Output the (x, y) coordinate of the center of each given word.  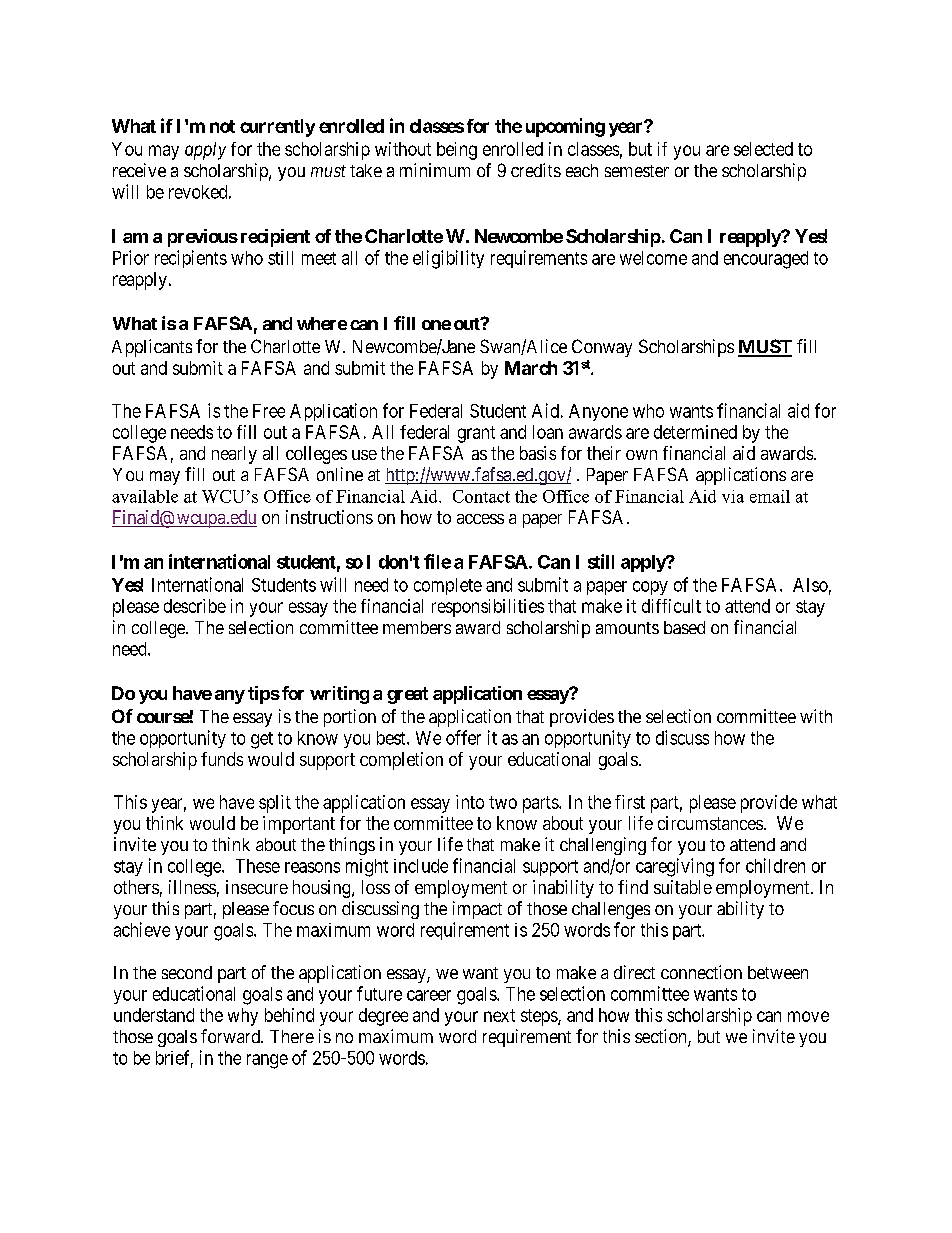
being (457, 151)
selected (763, 149)
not (222, 126)
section (662, 1037)
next (499, 1015)
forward (231, 1036)
